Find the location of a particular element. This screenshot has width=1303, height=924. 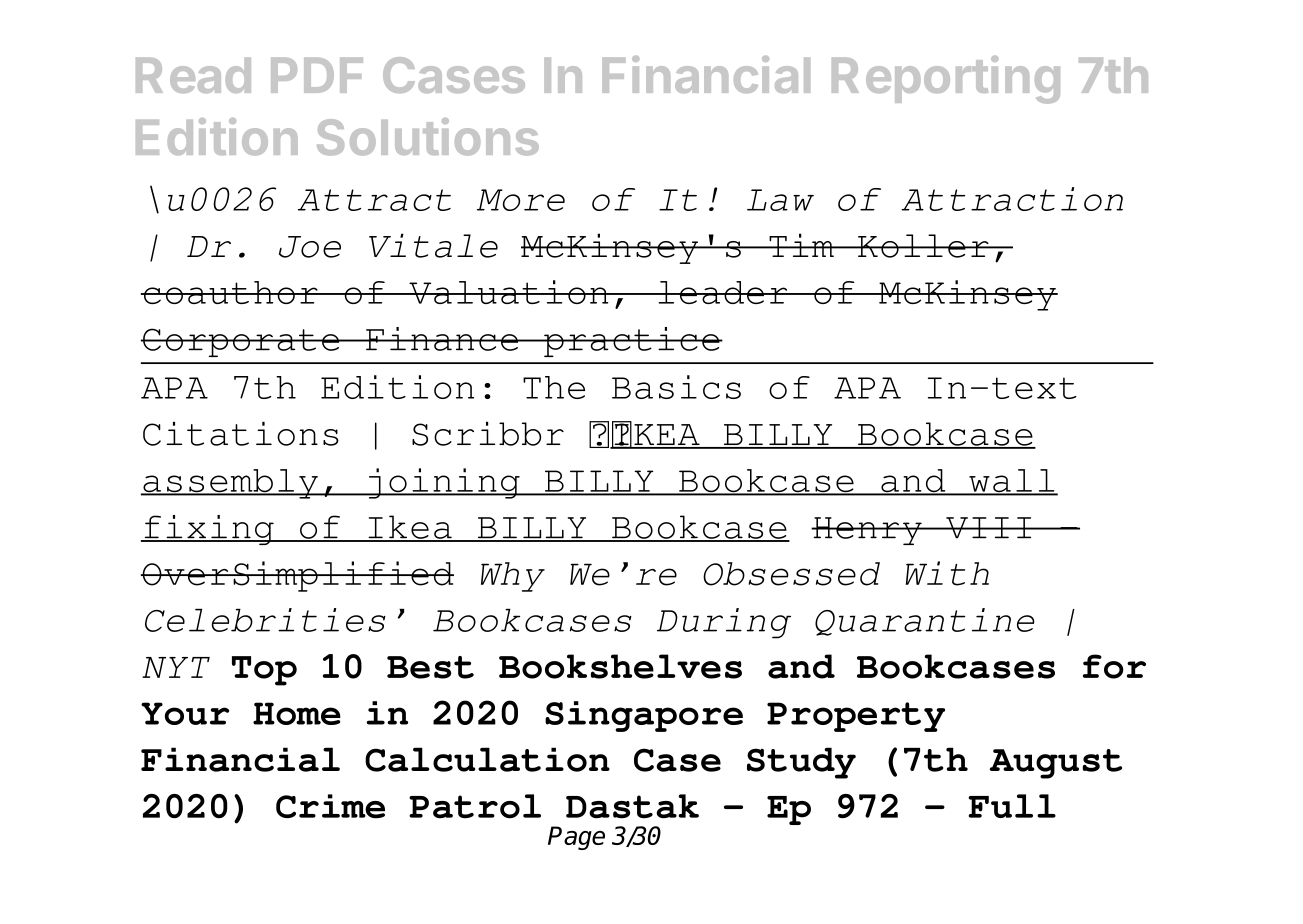

Solutions is located at coordinates (428, 137).
